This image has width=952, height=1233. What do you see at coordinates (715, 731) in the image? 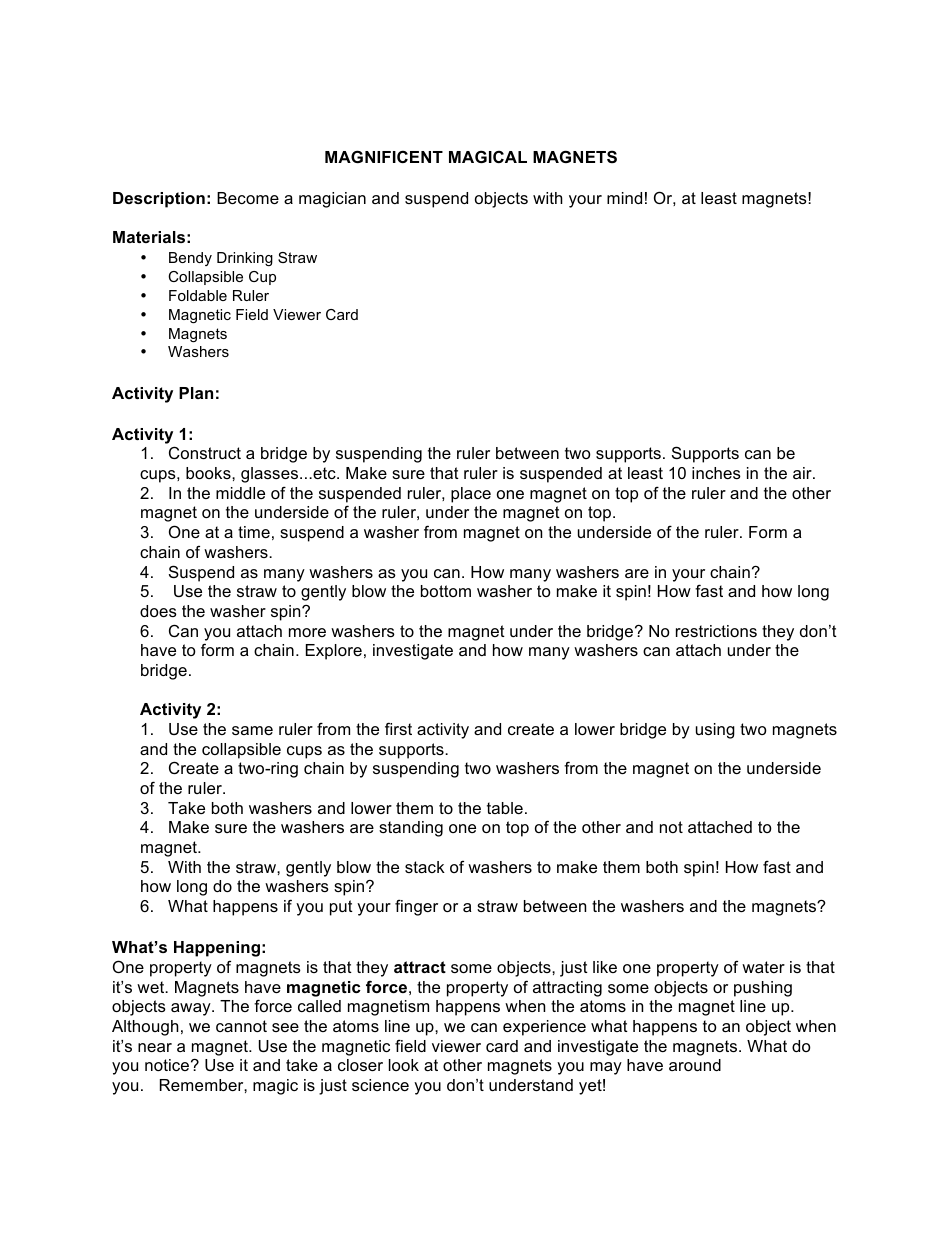
I see `using` at bounding box center [715, 731].
